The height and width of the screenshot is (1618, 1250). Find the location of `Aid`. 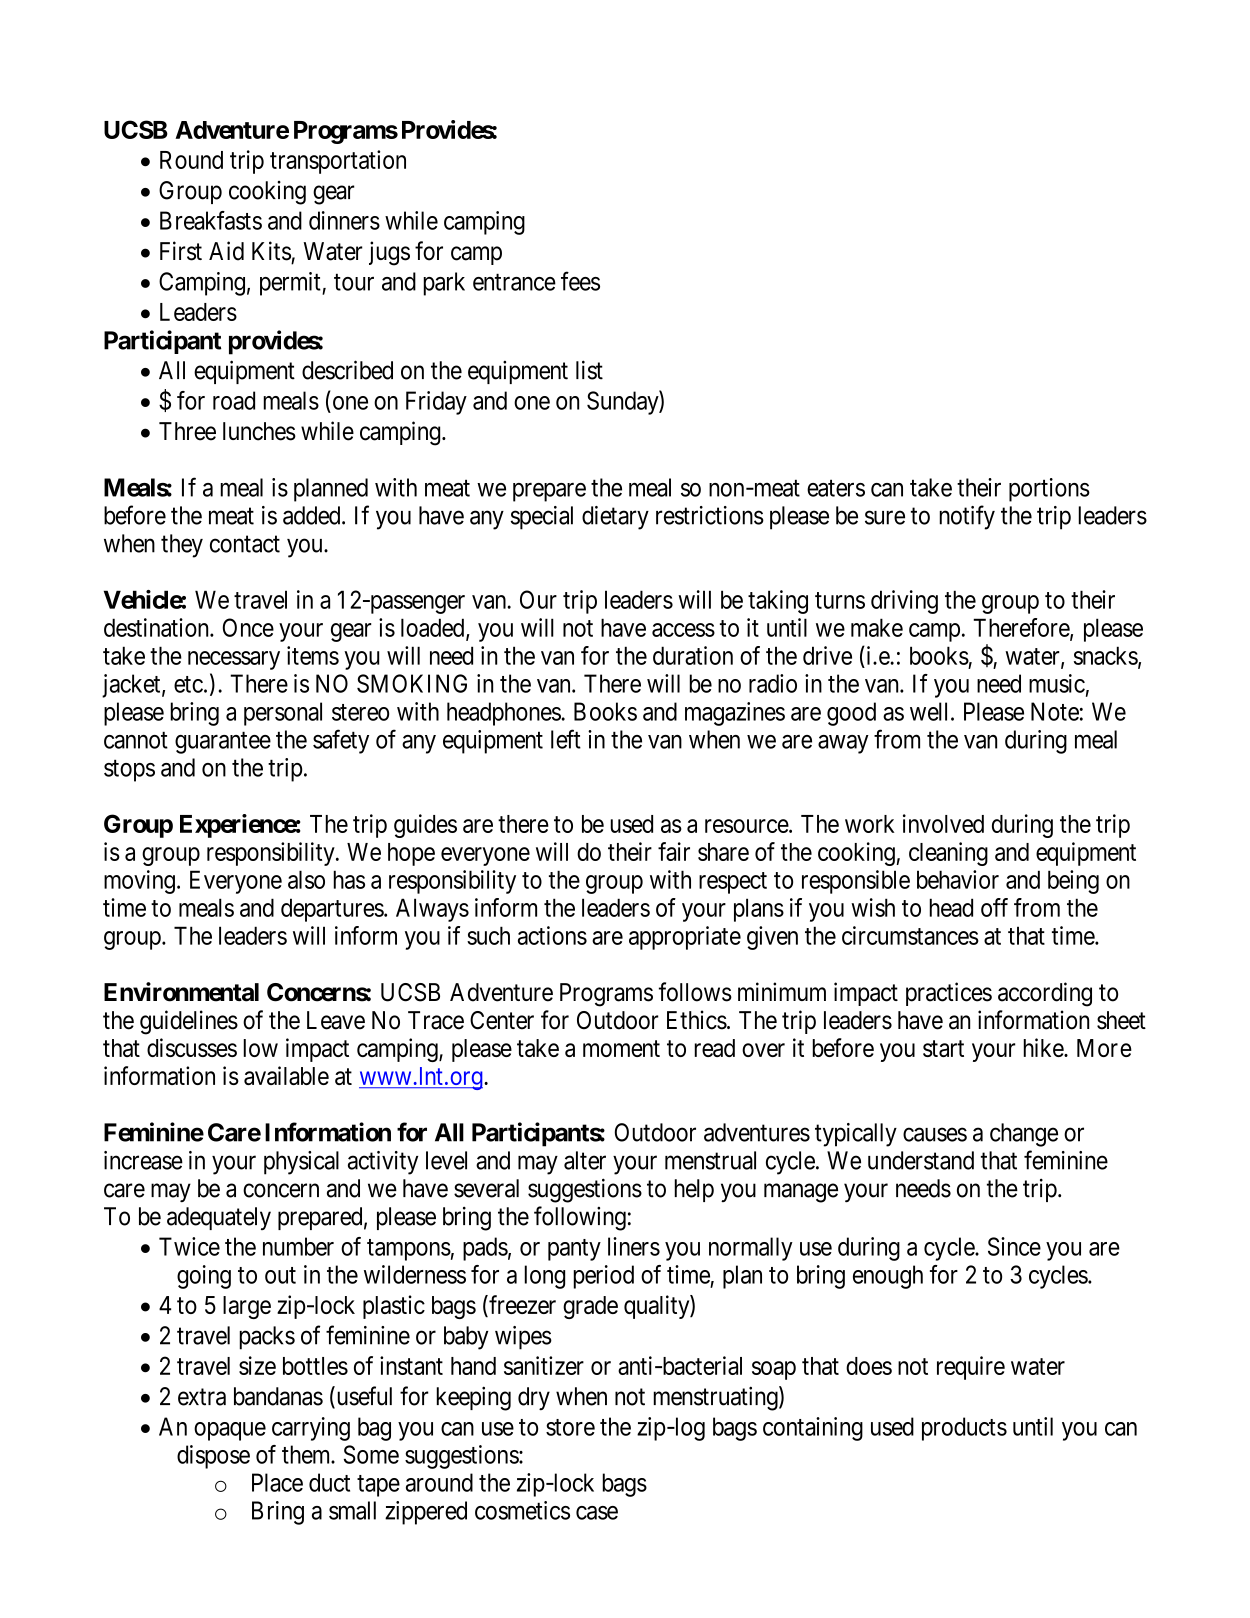

Aid is located at coordinates (226, 251).
